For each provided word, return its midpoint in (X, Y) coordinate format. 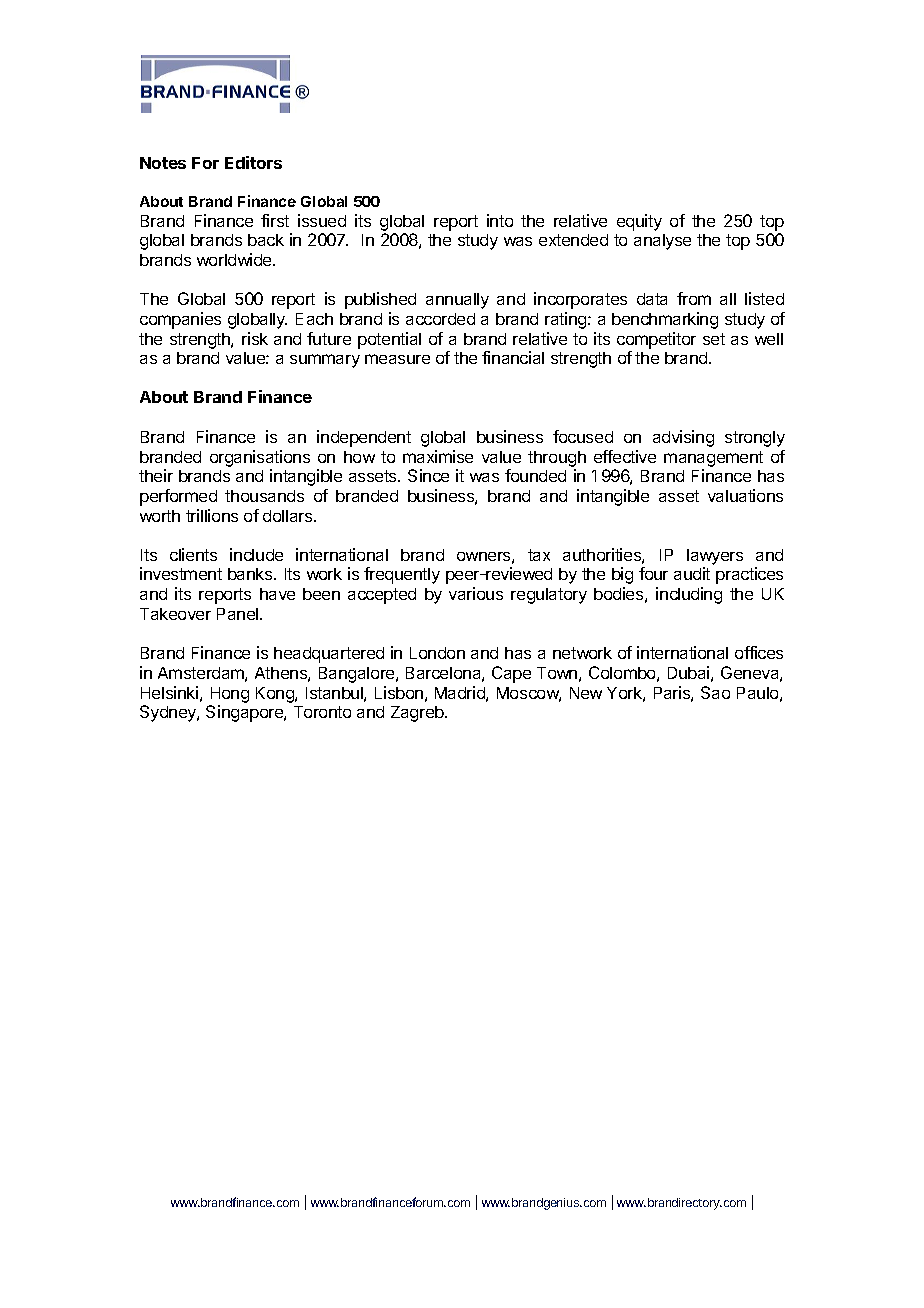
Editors (253, 162)
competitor (656, 340)
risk (255, 338)
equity (639, 222)
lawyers (715, 558)
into (500, 220)
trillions (212, 515)
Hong (230, 695)
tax (539, 555)
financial (513, 357)
